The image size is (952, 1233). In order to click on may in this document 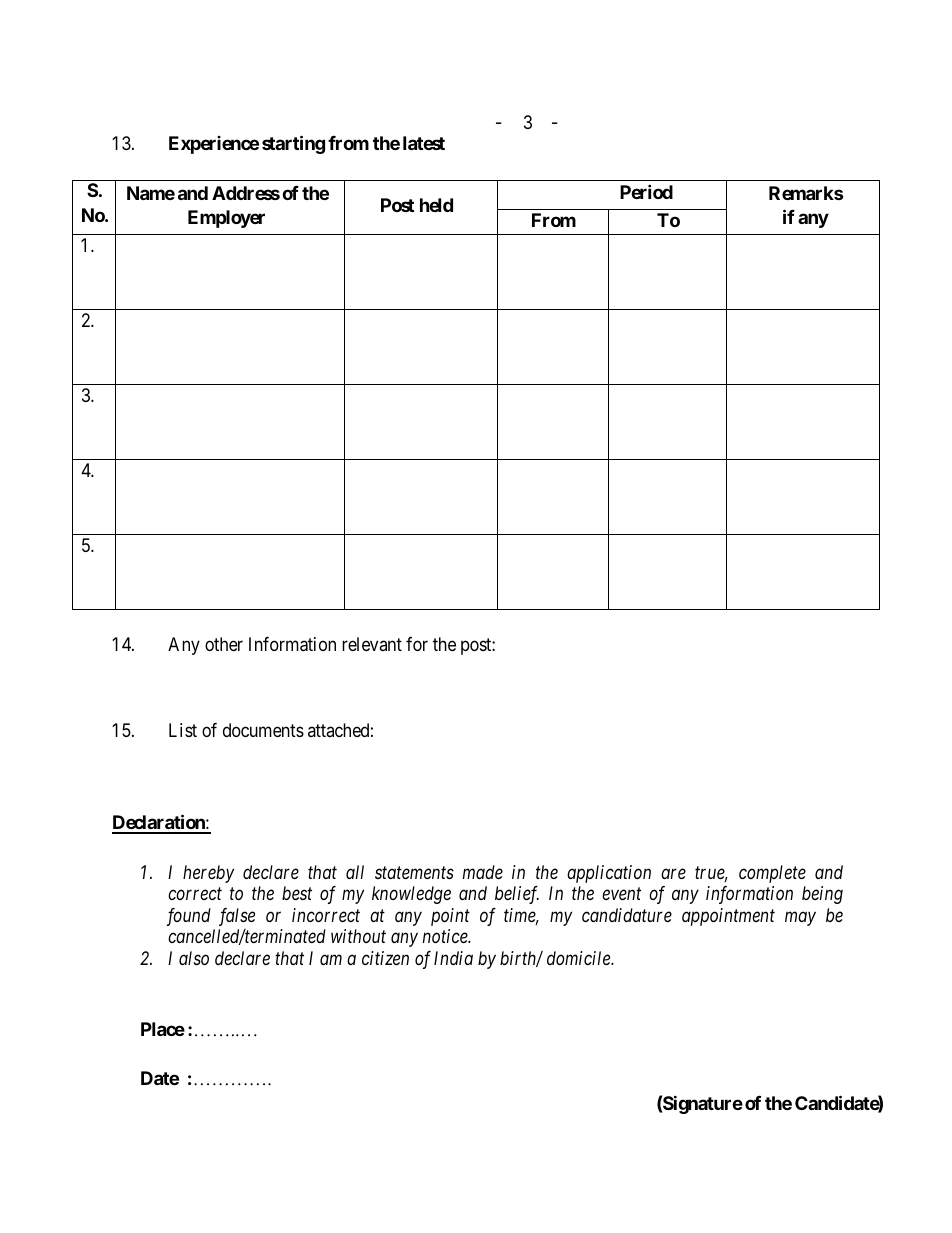, I will do `click(800, 919)`.
